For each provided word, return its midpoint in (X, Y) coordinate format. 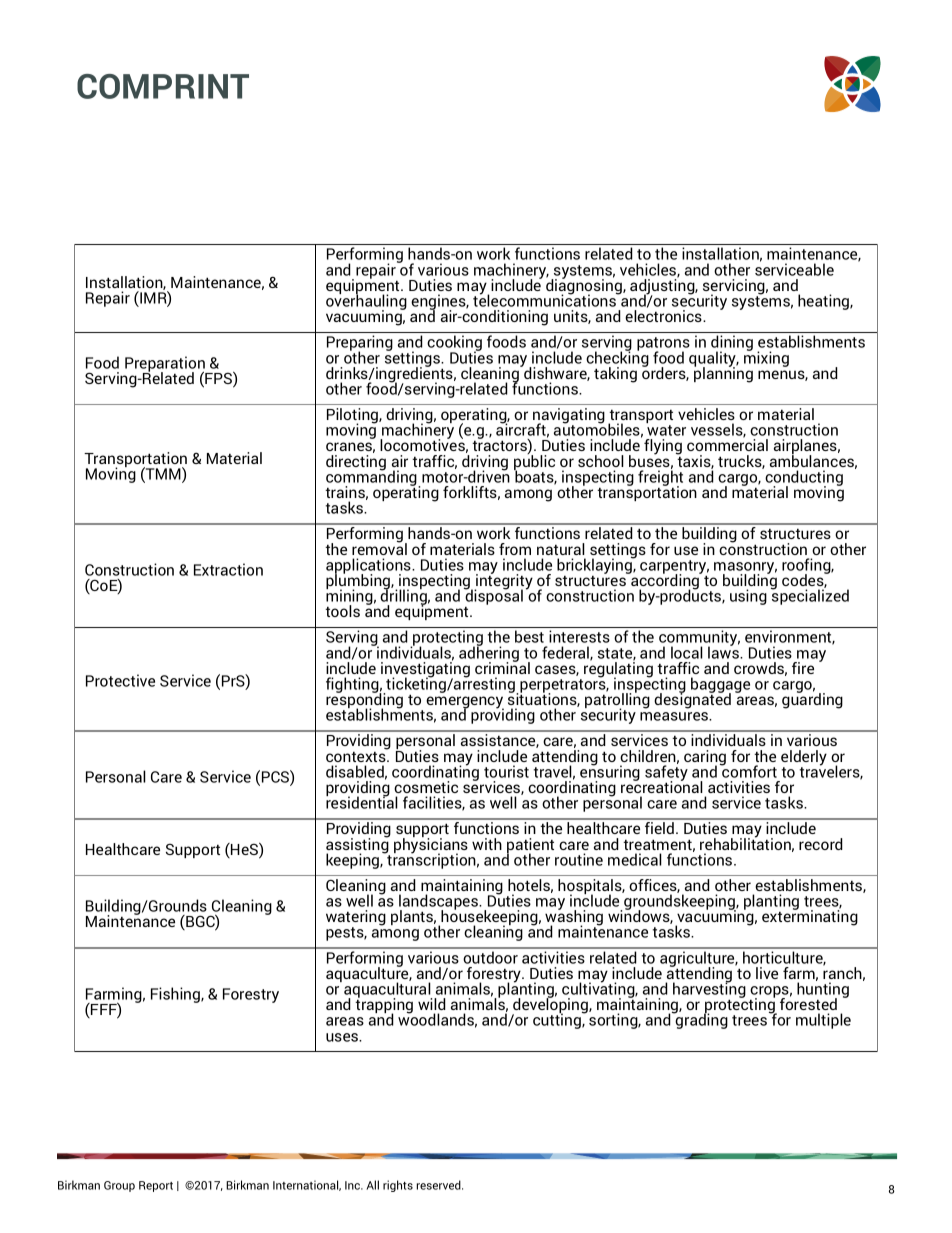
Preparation (166, 365)
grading (701, 1020)
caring (705, 759)
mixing (766, 358)
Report (156, 1186)
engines (439, 303)
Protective (120, 680)
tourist (506, 771)
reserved (440, 1185)
